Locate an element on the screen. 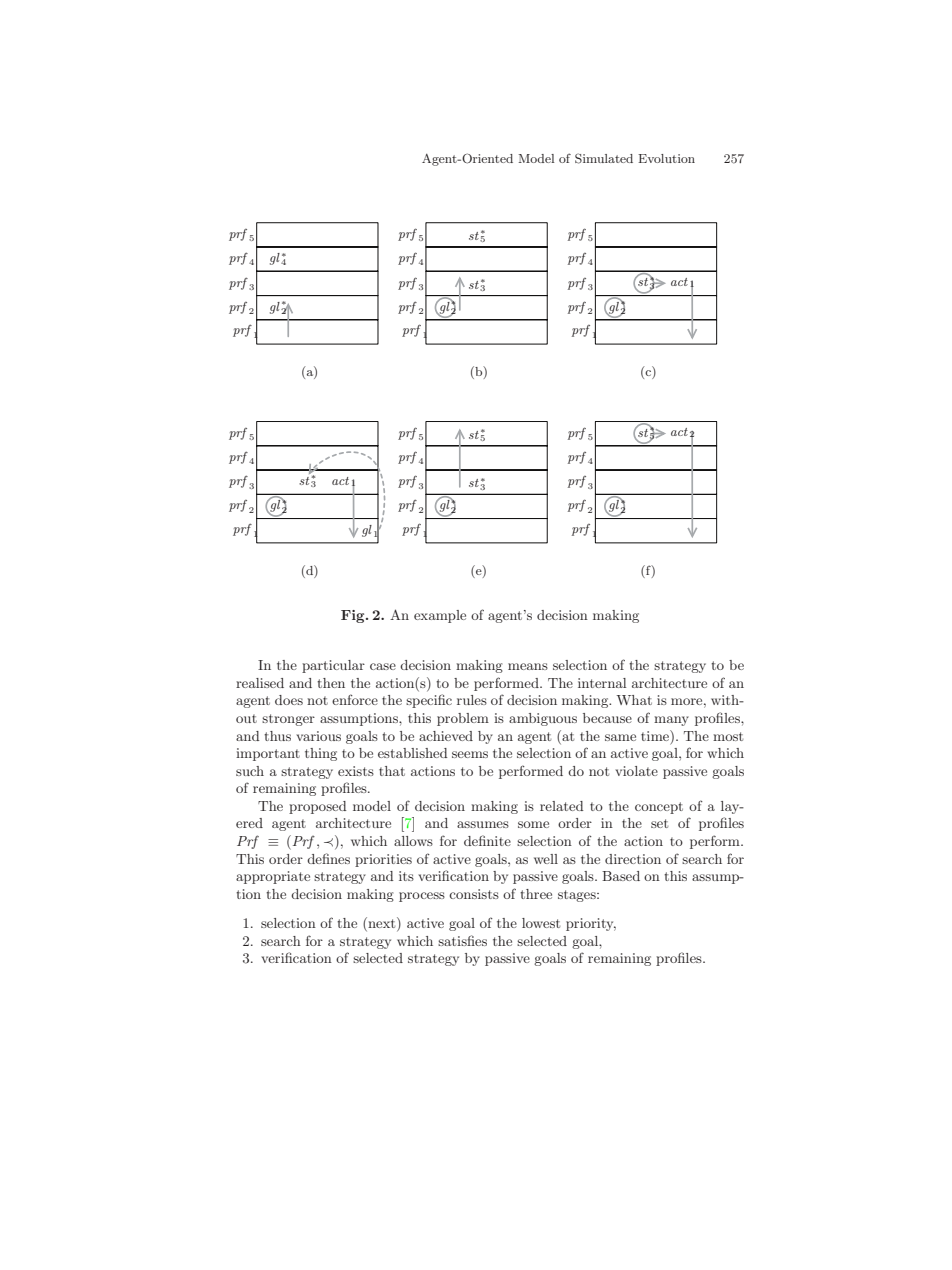 The height and width of the screenshot is (1270, 952). Fig is located at coordinates (354, 616).
